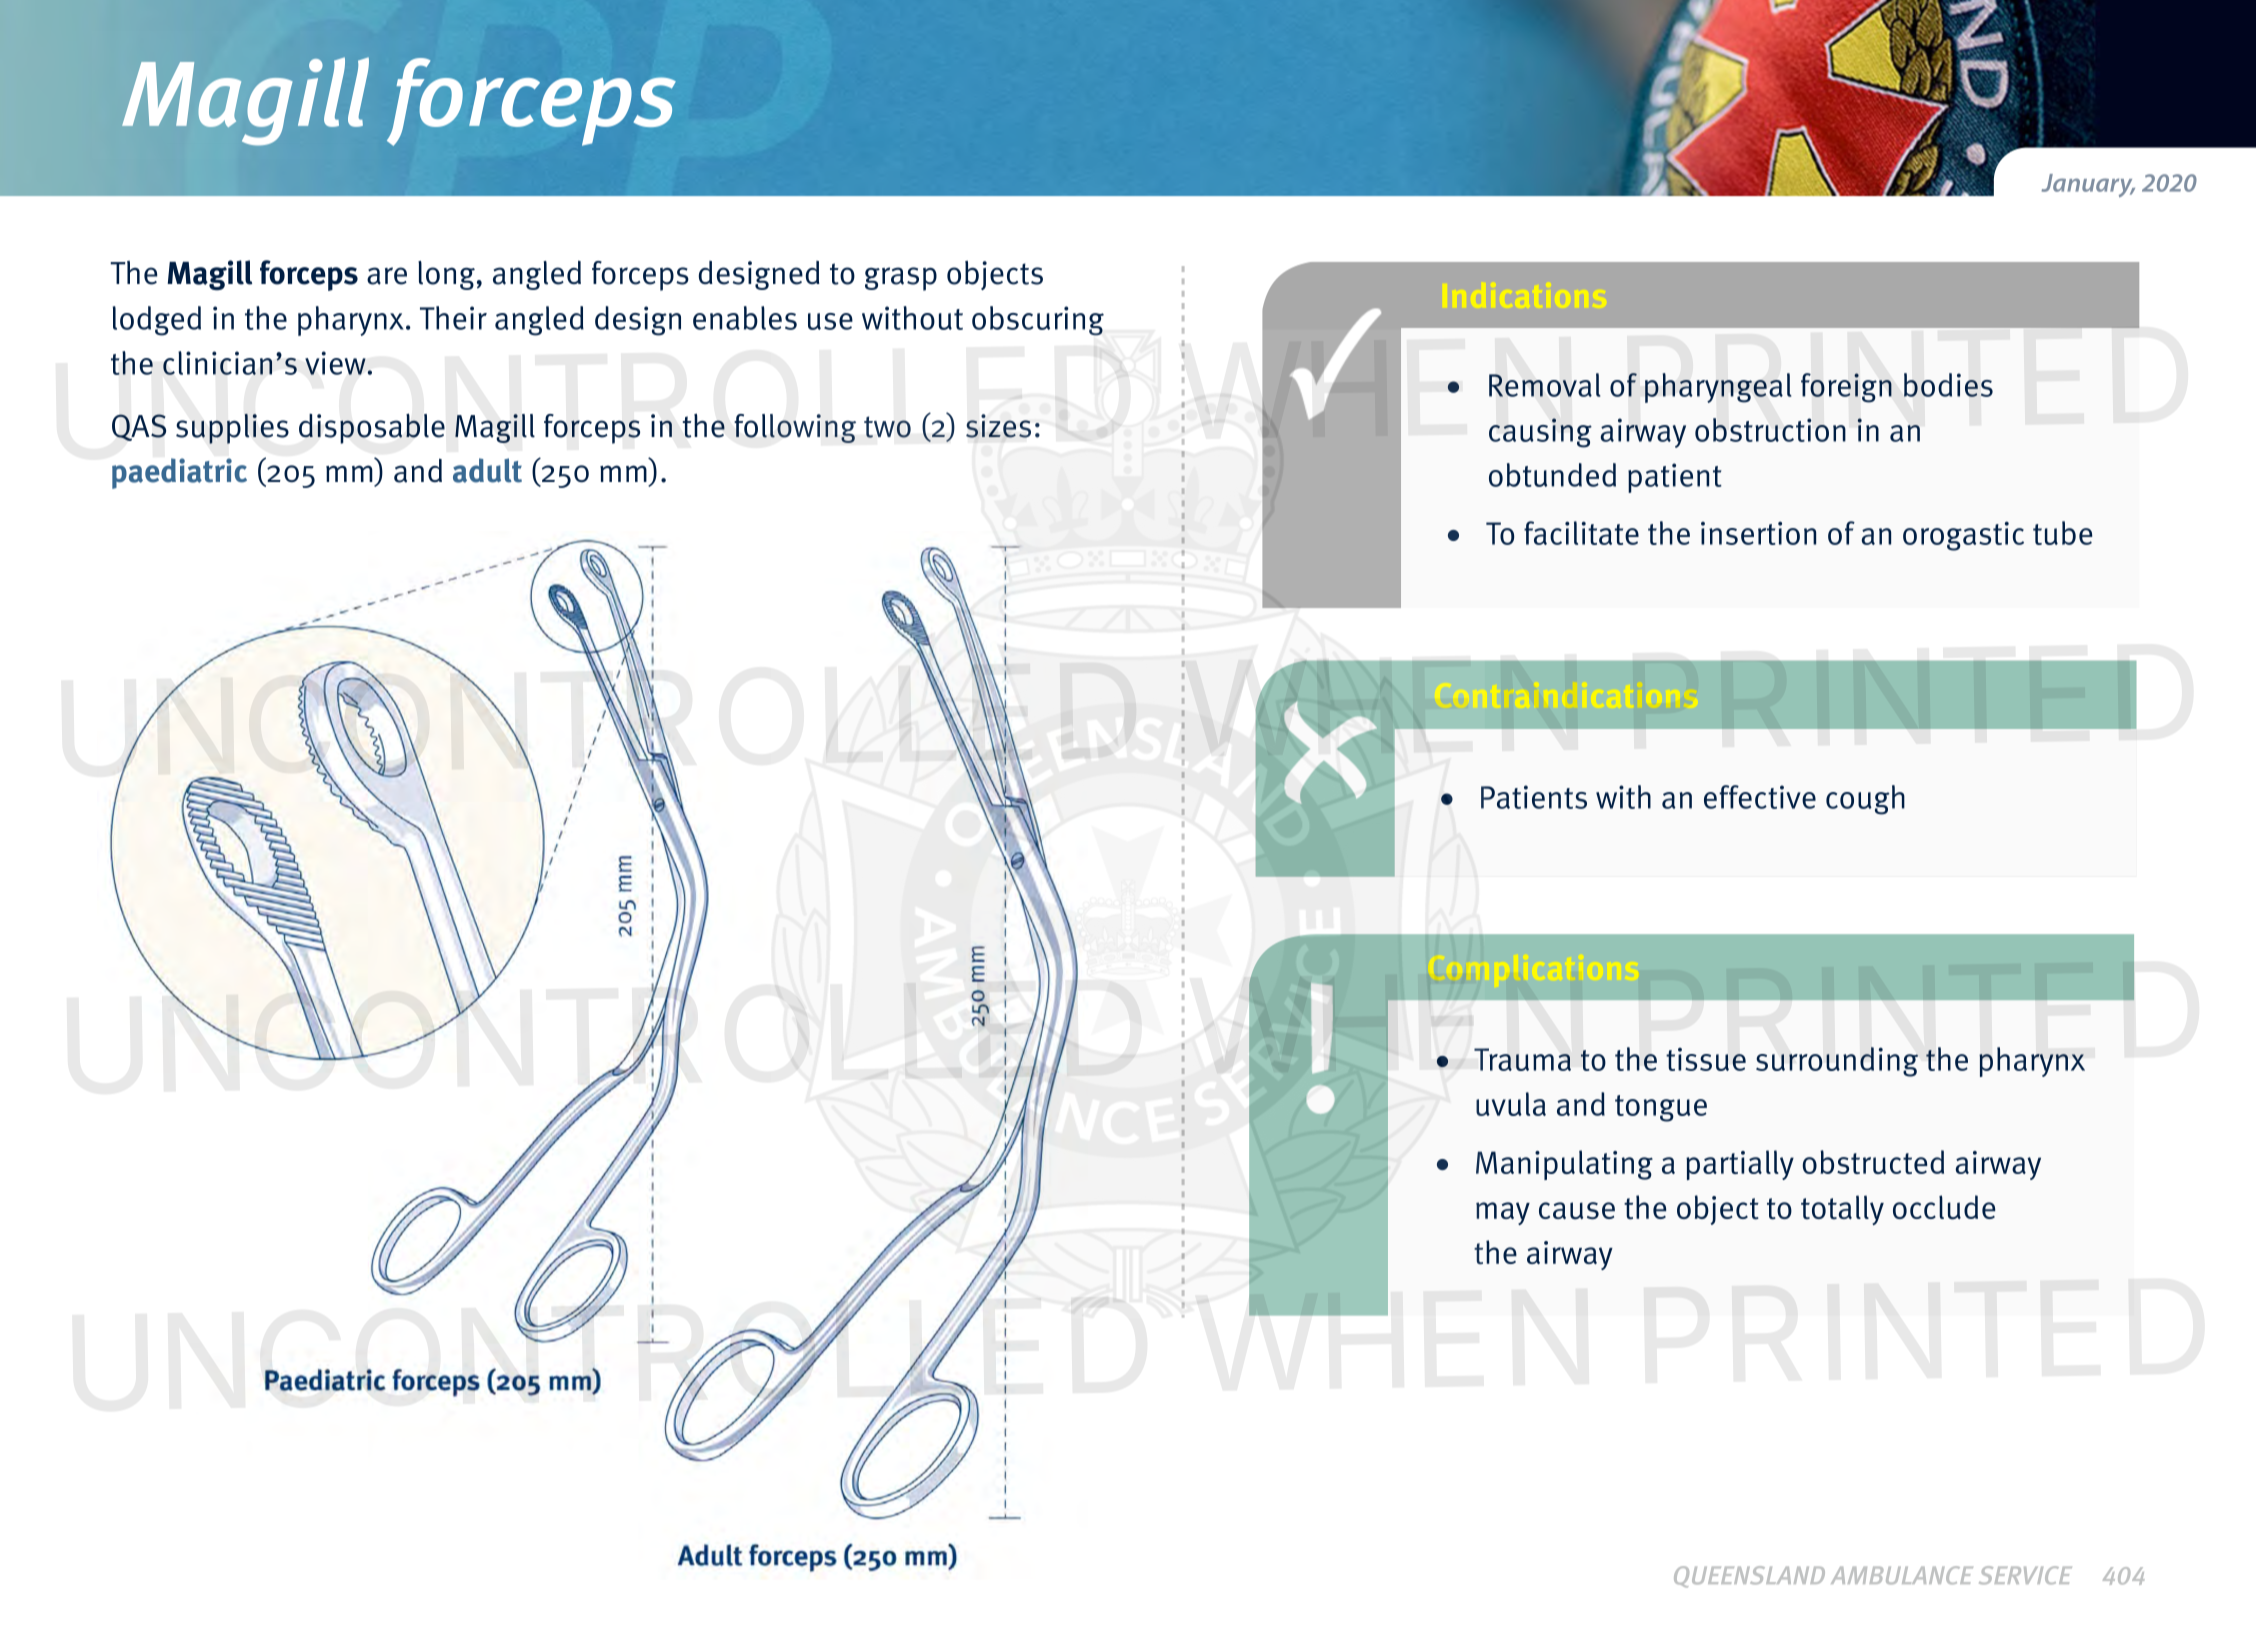  What do you see at coordinates (1749, 1577) in the image?
I see `QUEENSLAND` at bounding box center [1749, 1577].
